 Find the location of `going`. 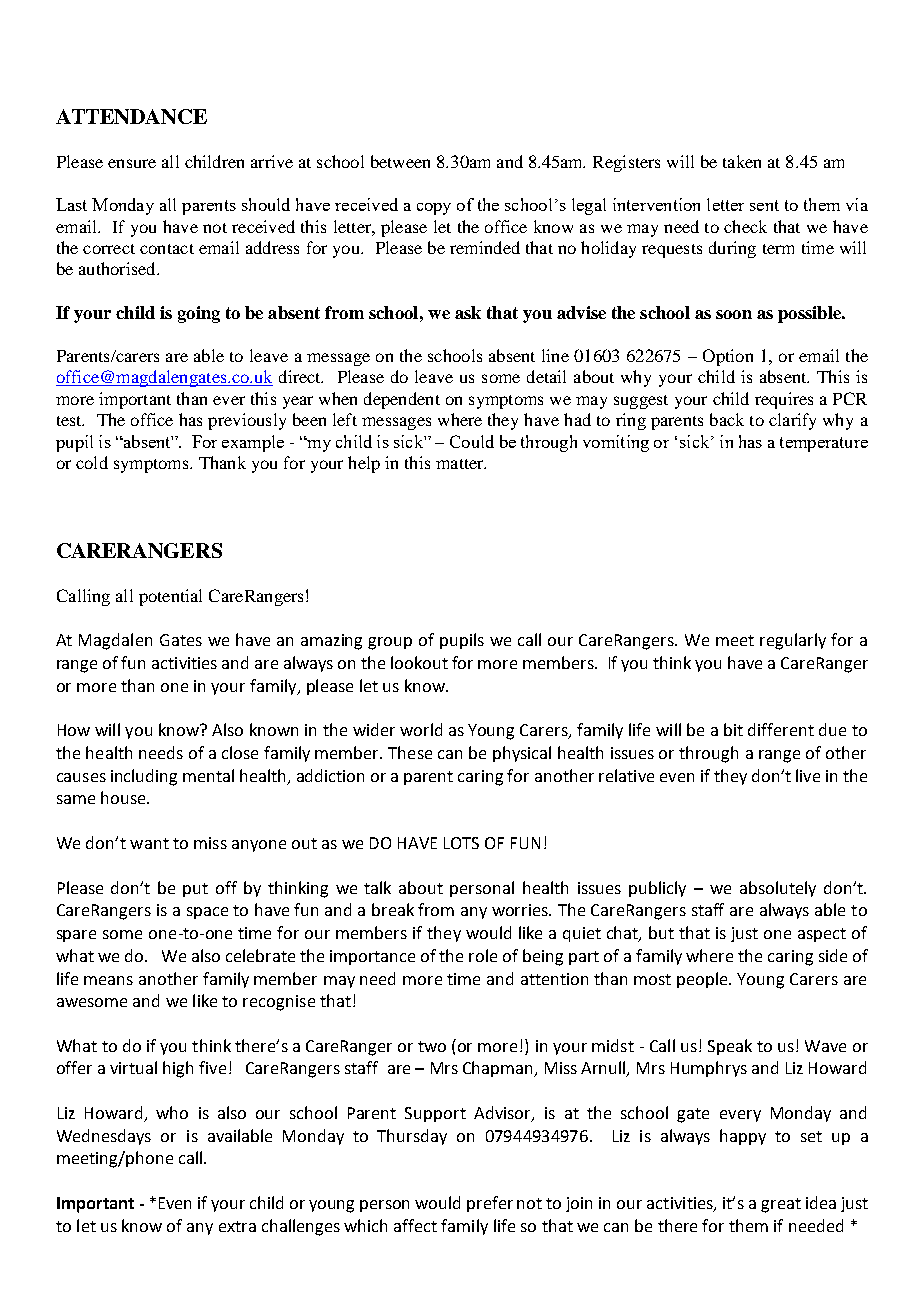

going is located at coordinates (199, 314).
